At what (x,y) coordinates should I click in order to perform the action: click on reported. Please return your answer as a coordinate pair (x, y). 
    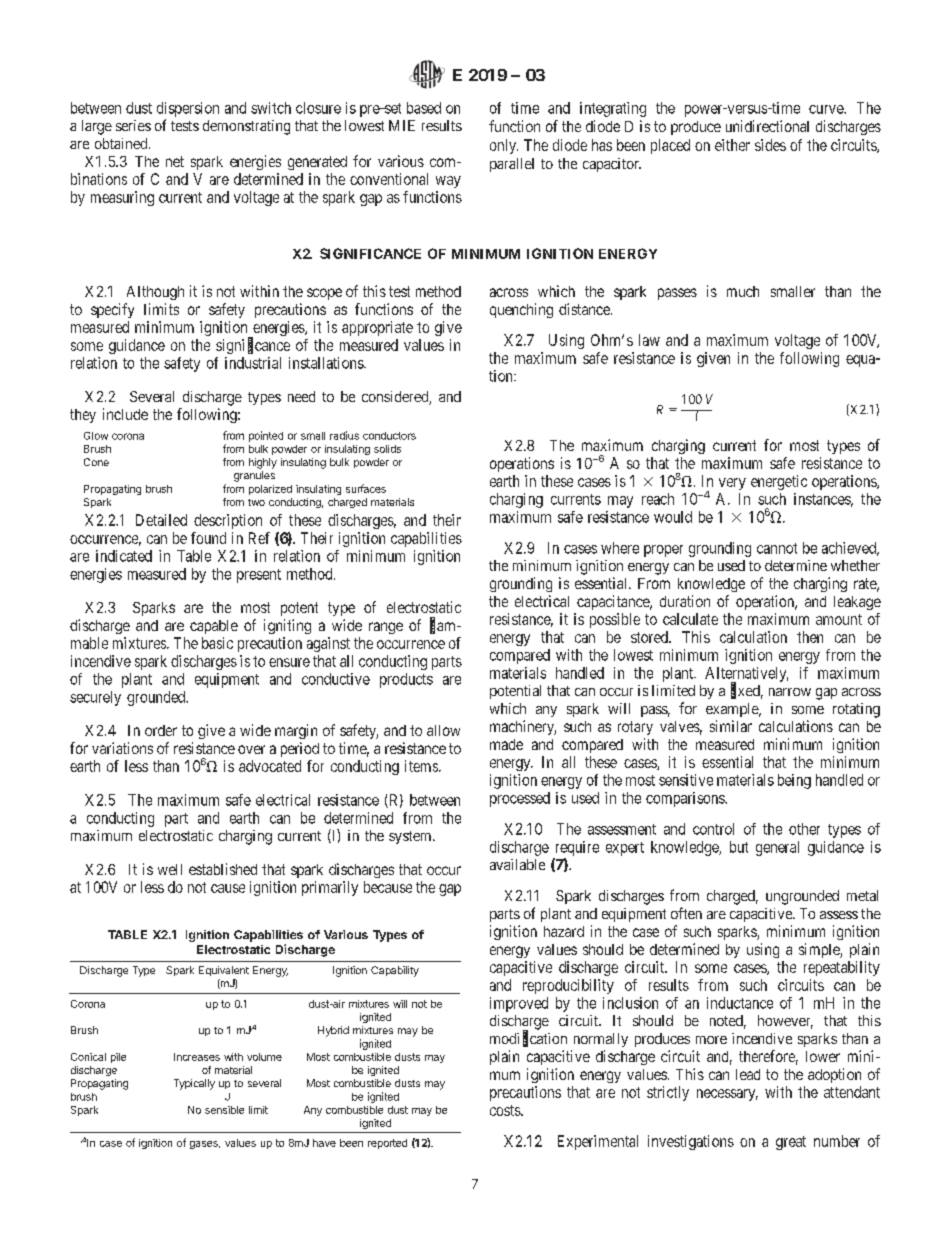
    Looking at the image, I should click on (387, 1144).
